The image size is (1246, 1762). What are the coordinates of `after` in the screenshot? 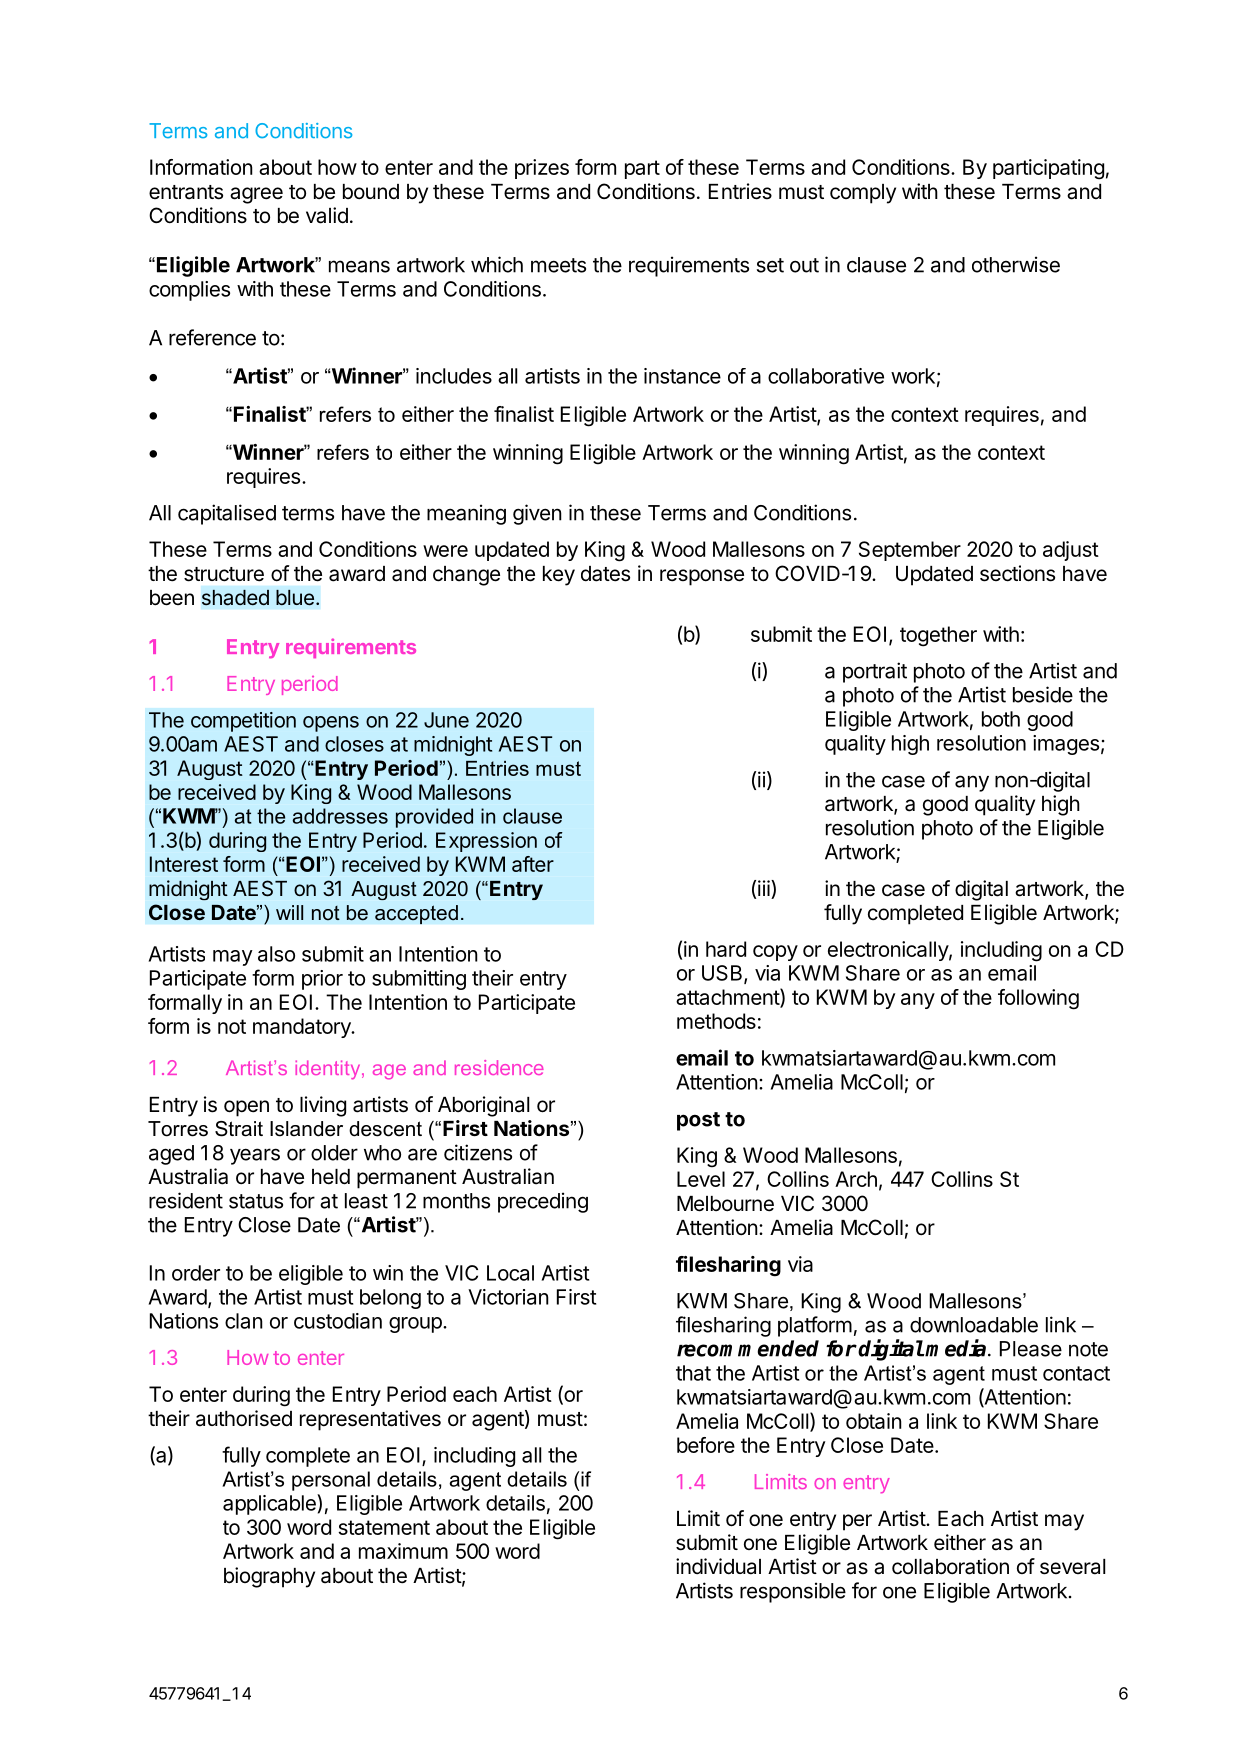 It's located at (533, 864).
